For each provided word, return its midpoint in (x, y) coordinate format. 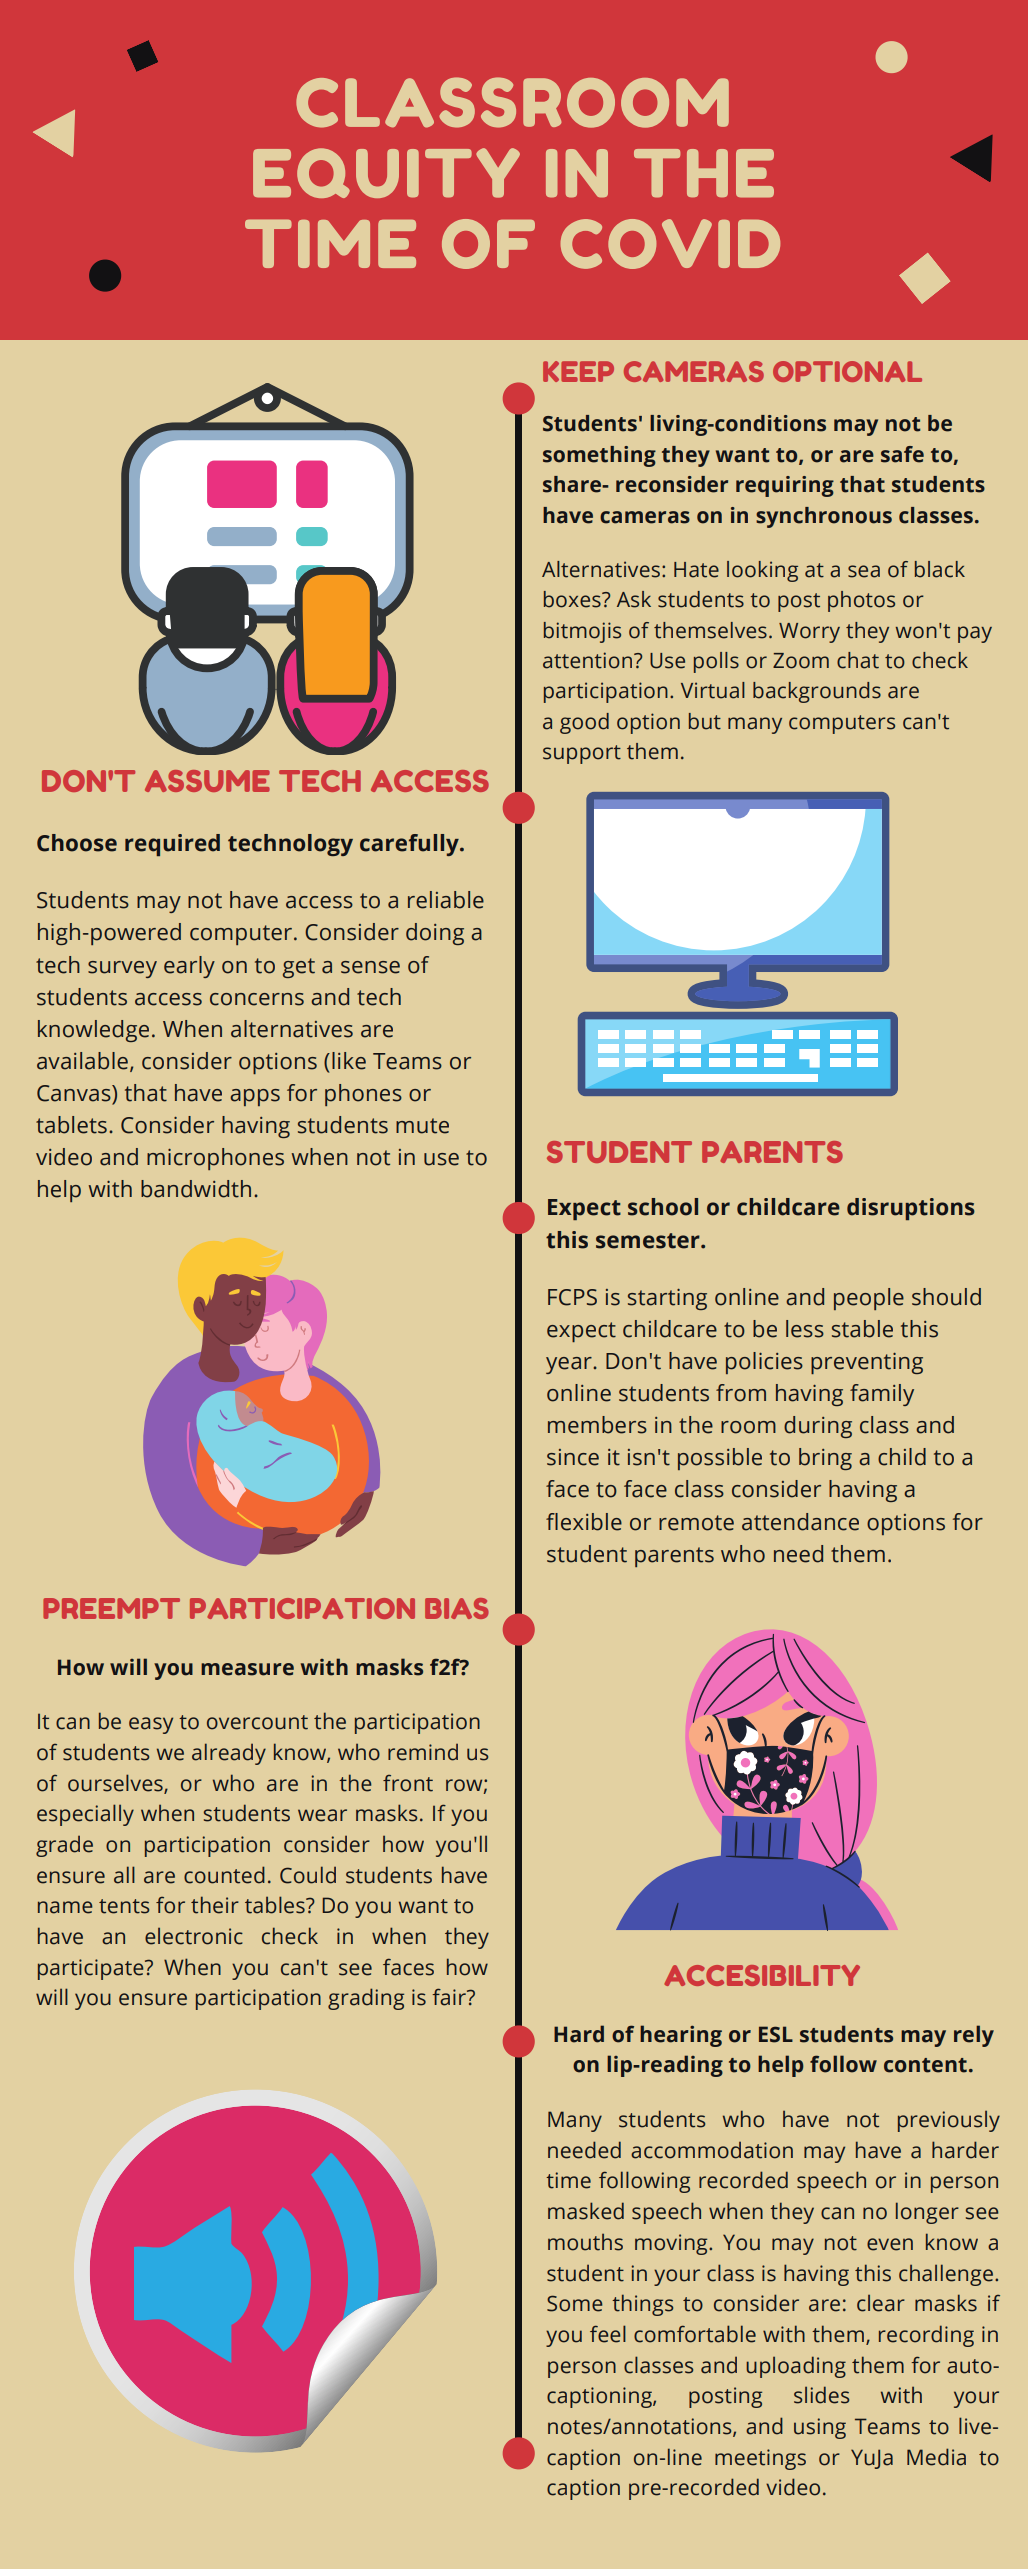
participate (92, 1969)
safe (902, 454)
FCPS (572, 1297)
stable (862, 1329)
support (582, 754)
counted (224, 1875)
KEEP (578, 371)
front (408, 1783)
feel (608, 2334)
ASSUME (207, 781)
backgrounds (817, 692)
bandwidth (196, 1189)
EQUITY (386, 173)
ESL (776, 2034)
